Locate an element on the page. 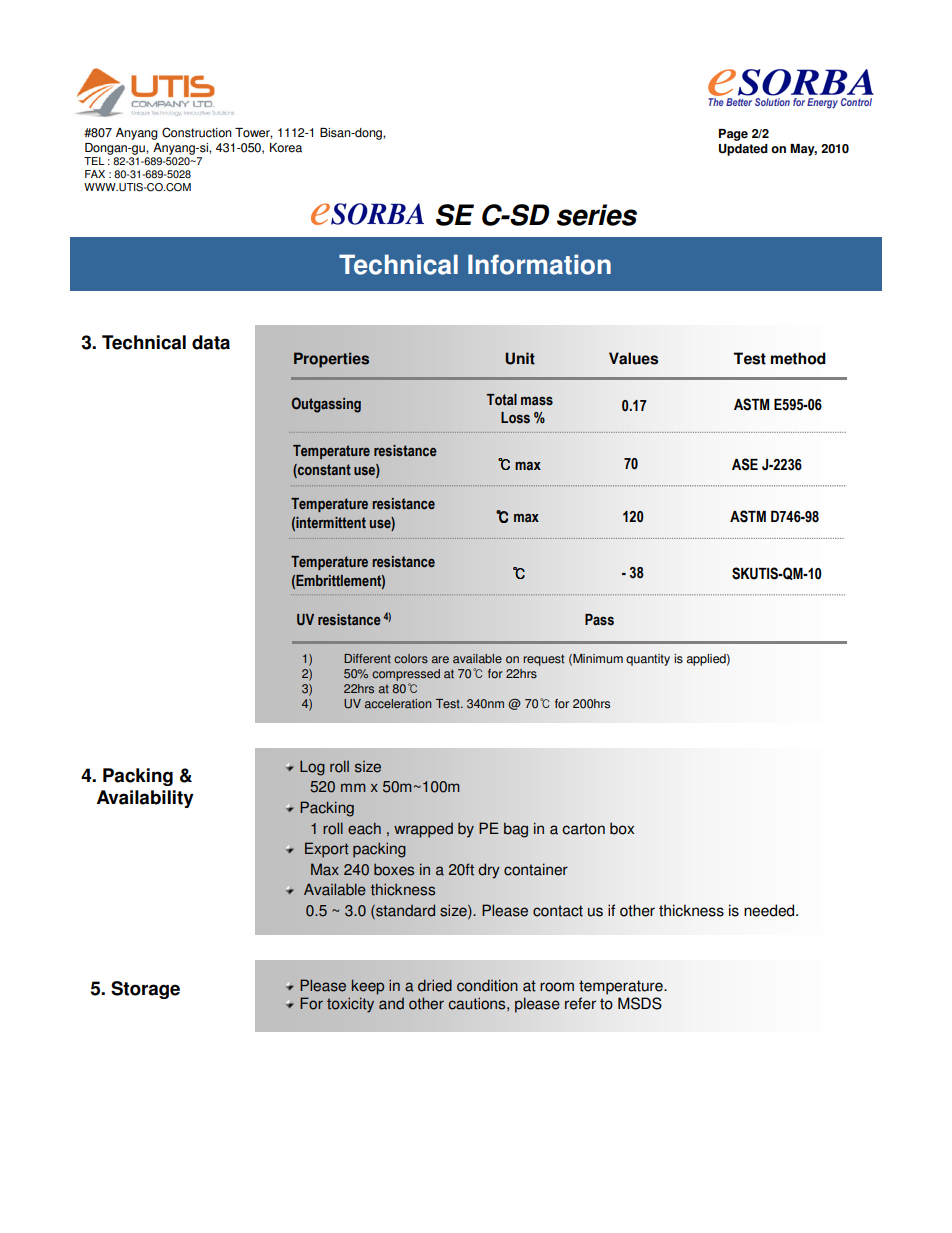  wrapped is located at coordinates (423, 830).
